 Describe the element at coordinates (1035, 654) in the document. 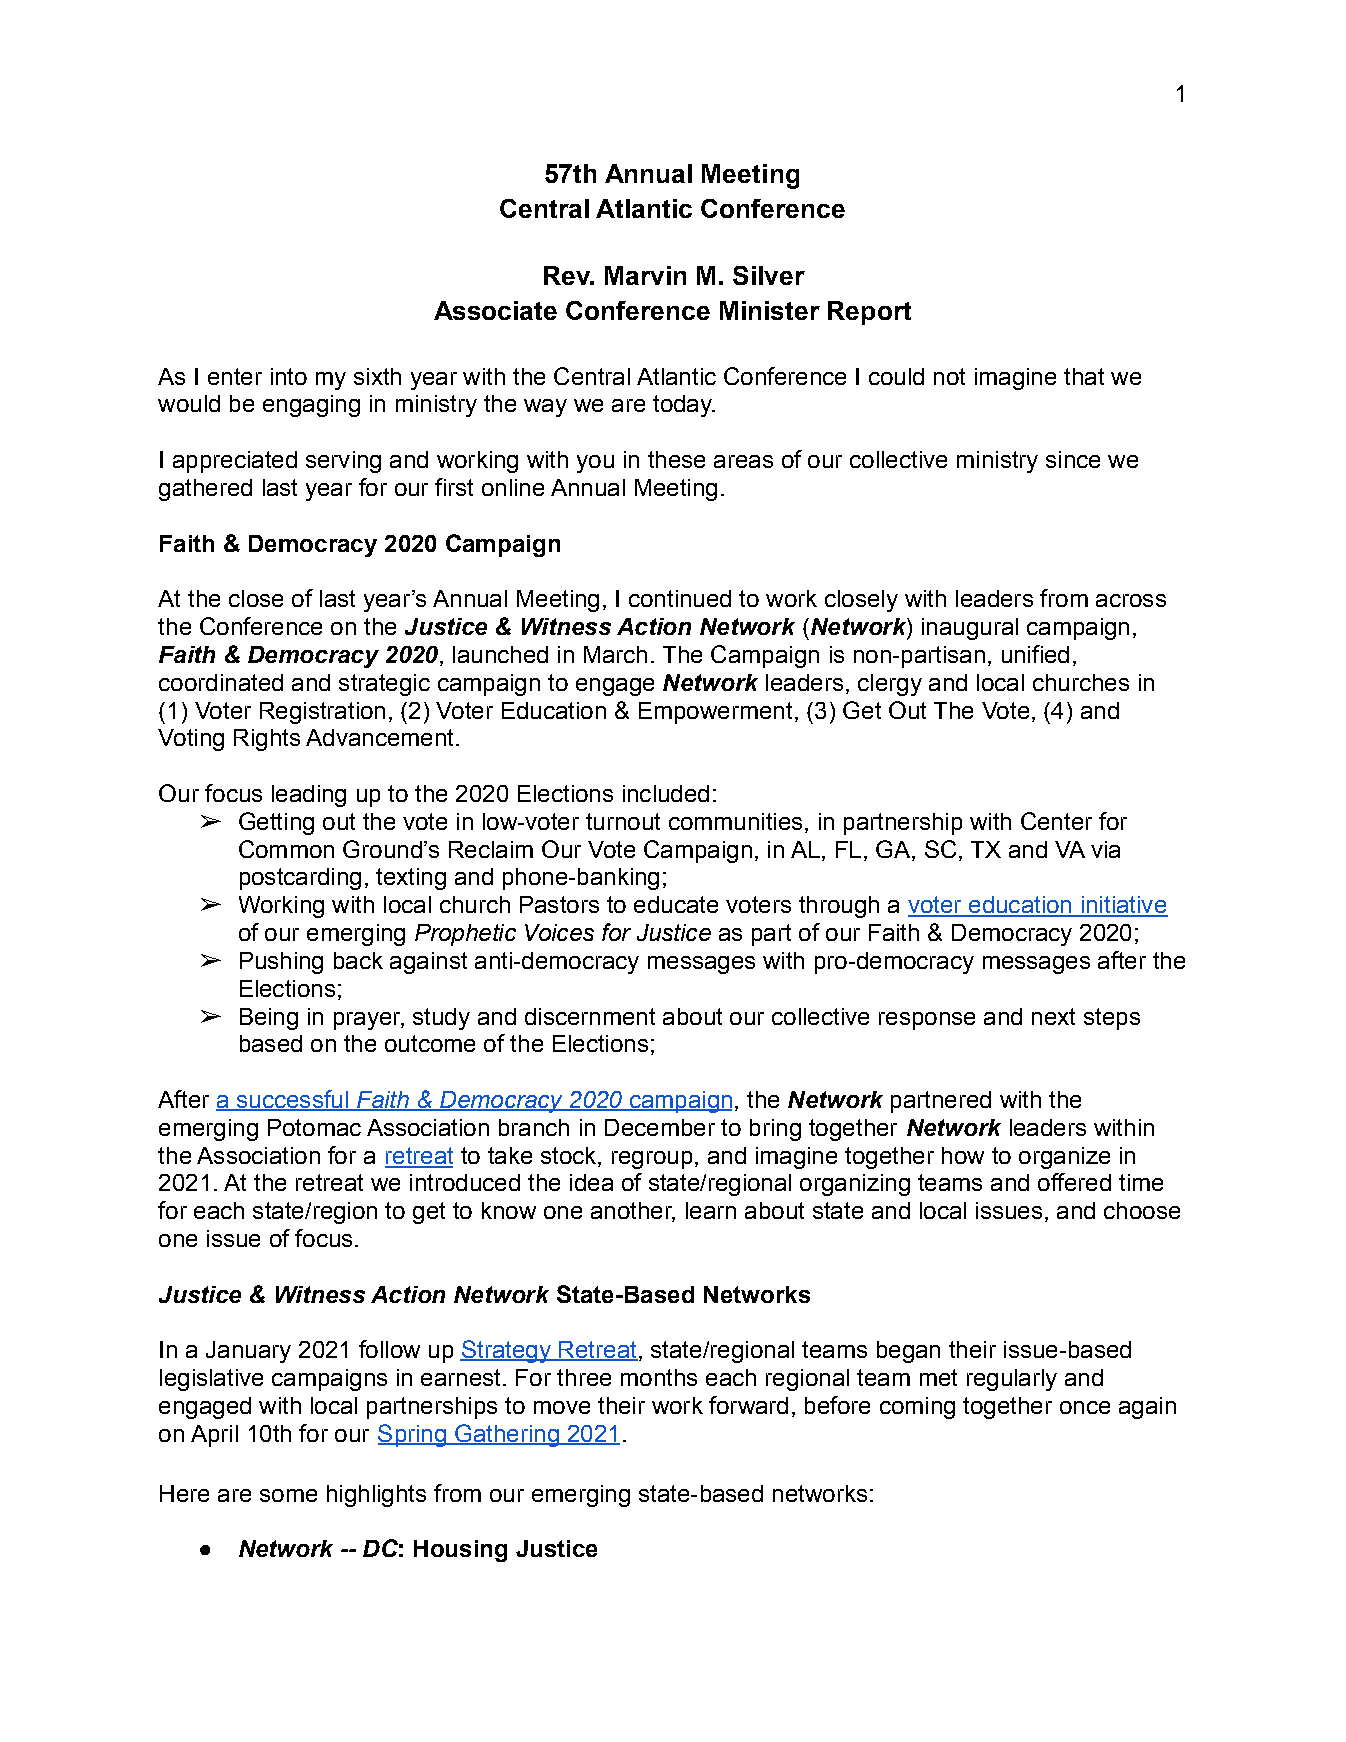

I see `unified` at that location.
